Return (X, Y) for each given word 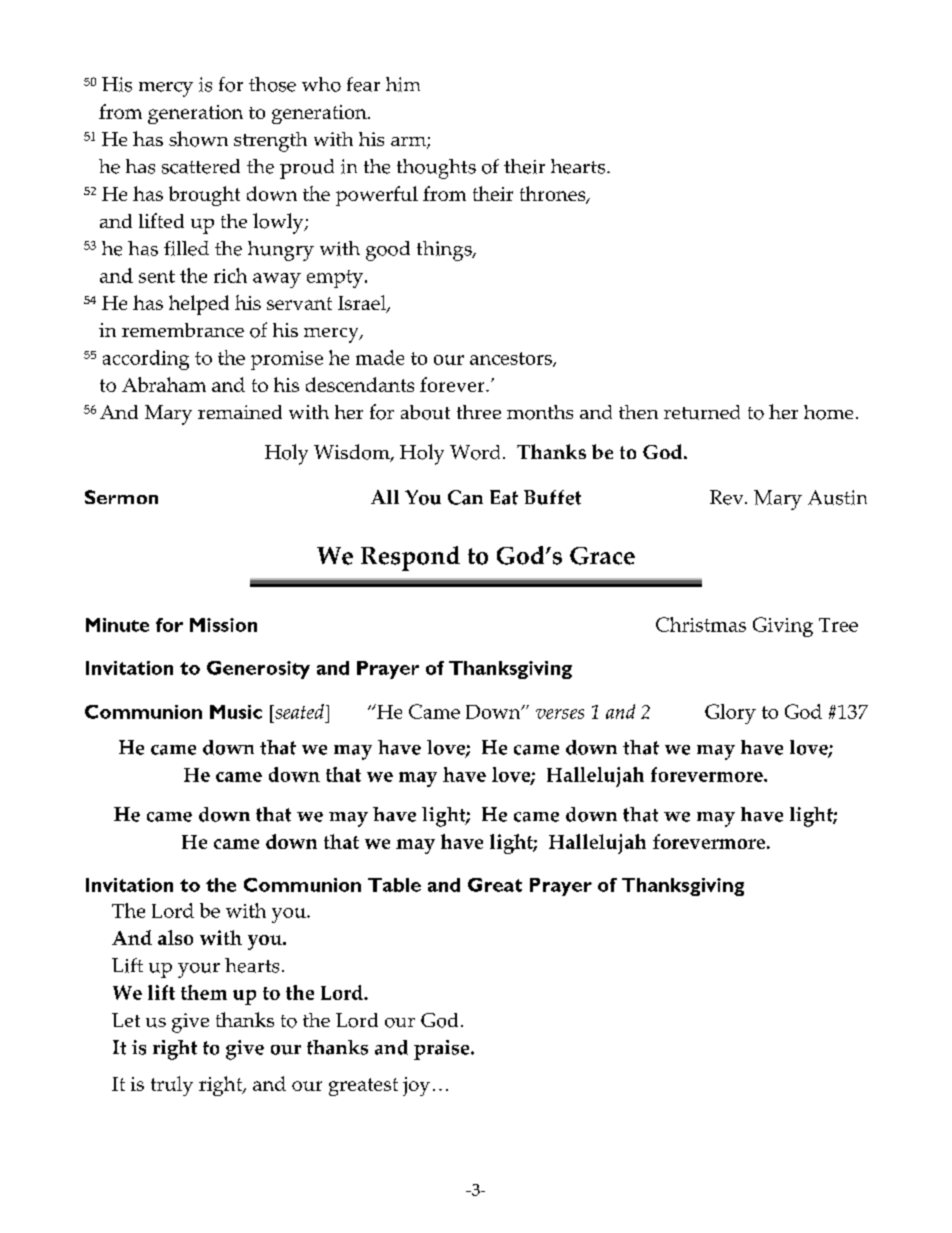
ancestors (512, 359)
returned (702, 412)
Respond (410, 558)
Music (236, 712)
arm (409, 143)
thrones (554, 195)
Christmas (701, 624)
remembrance (183, 330)
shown (198, 139)
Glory (730, 714)
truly (172, 1086)
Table (394, 885)
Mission (223, 625)
